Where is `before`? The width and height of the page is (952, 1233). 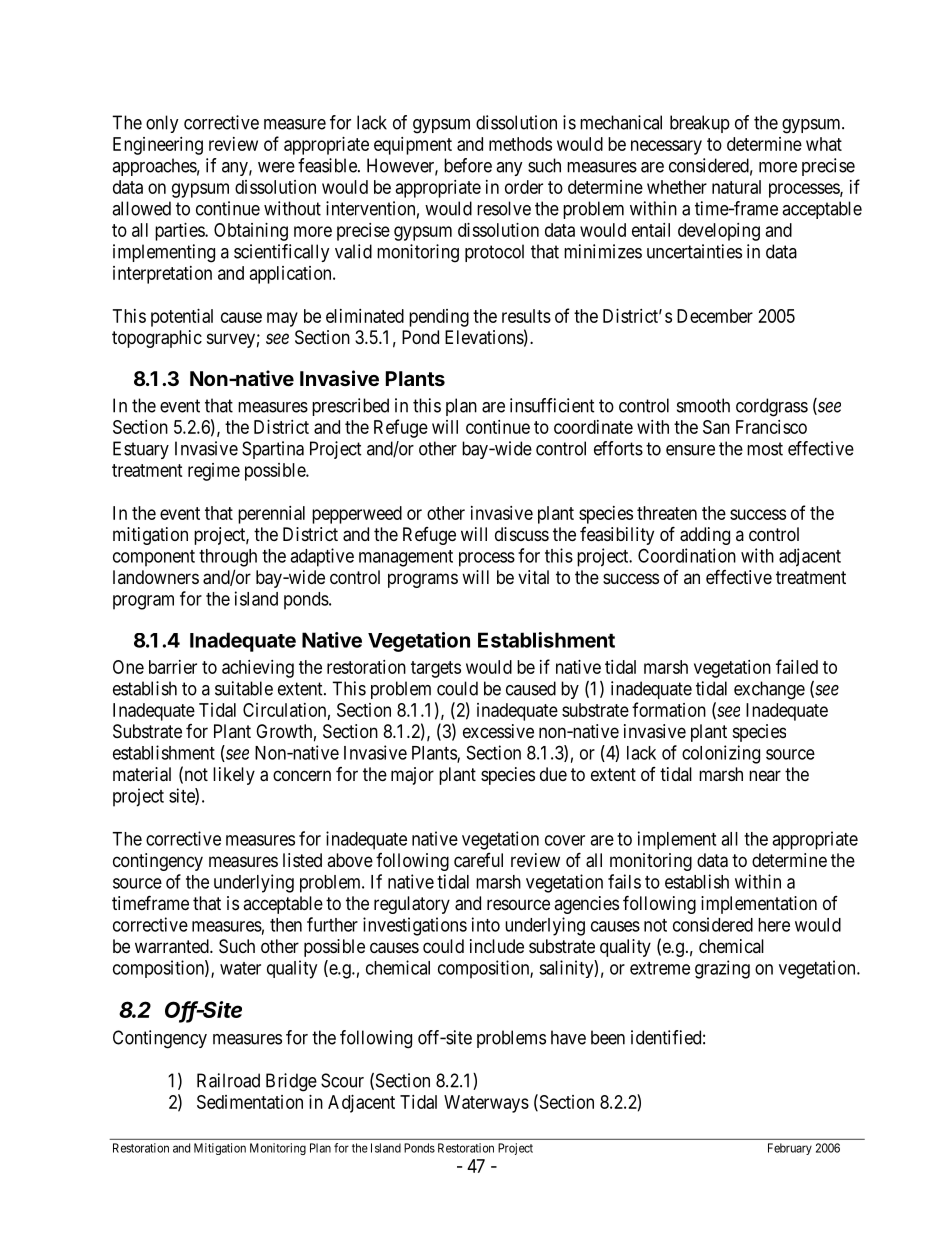 before is located at coordinates (468, 165).
